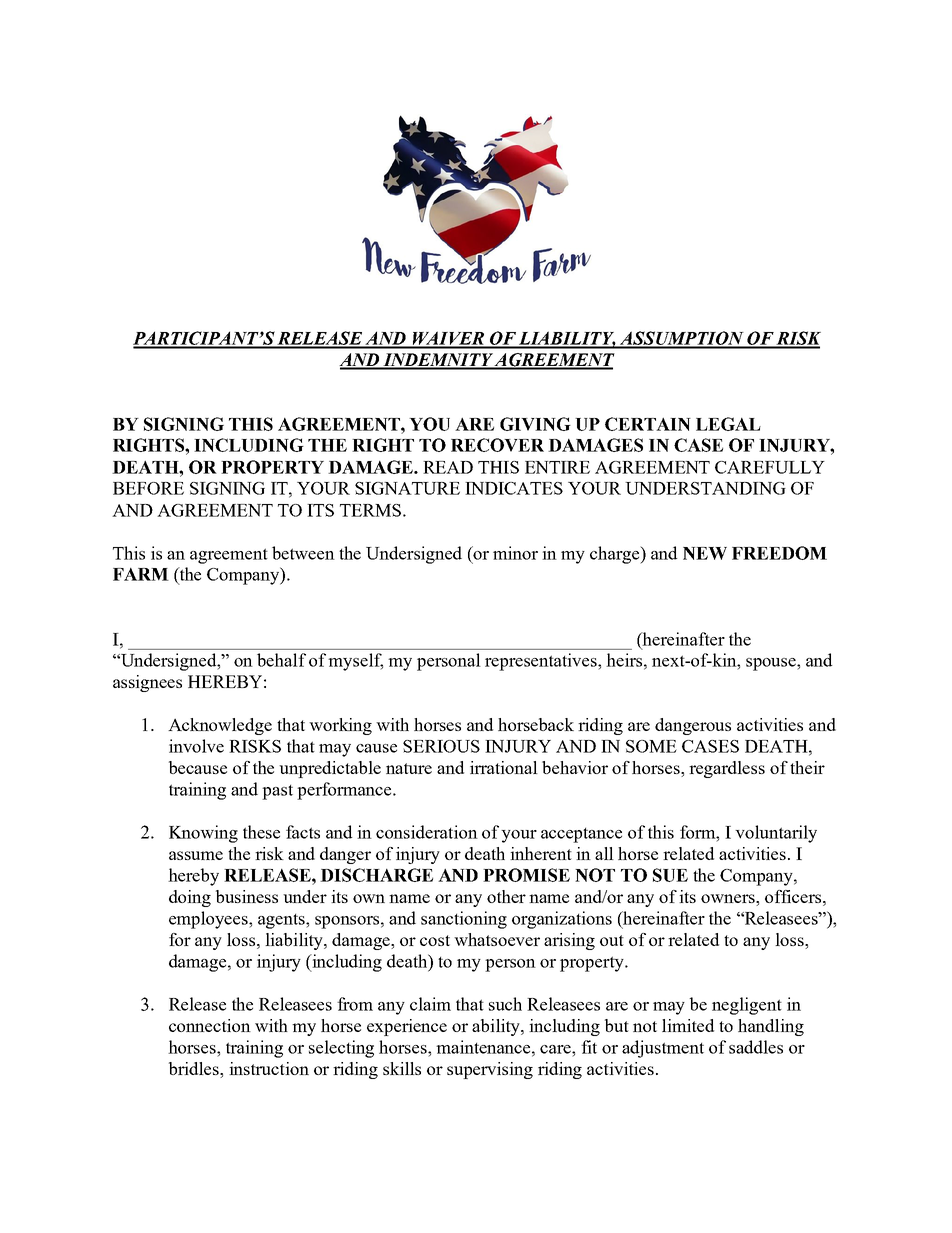  I want to click on minor, so click(515, 553).
